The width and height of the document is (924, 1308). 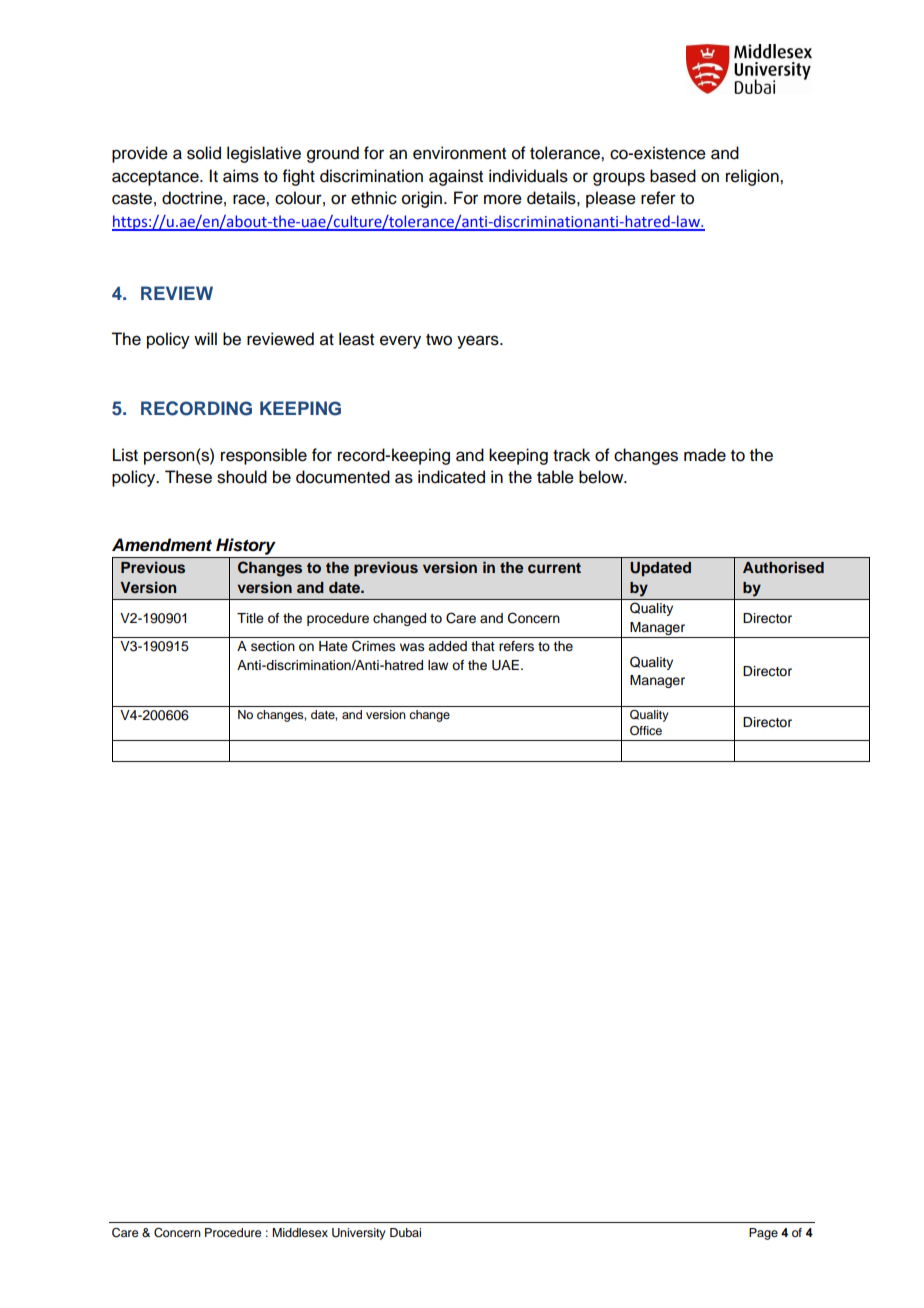 What do you see at coordinates (300, 1232) in the document?
I see `Middlesex` at bounding box center [300, 1232].
